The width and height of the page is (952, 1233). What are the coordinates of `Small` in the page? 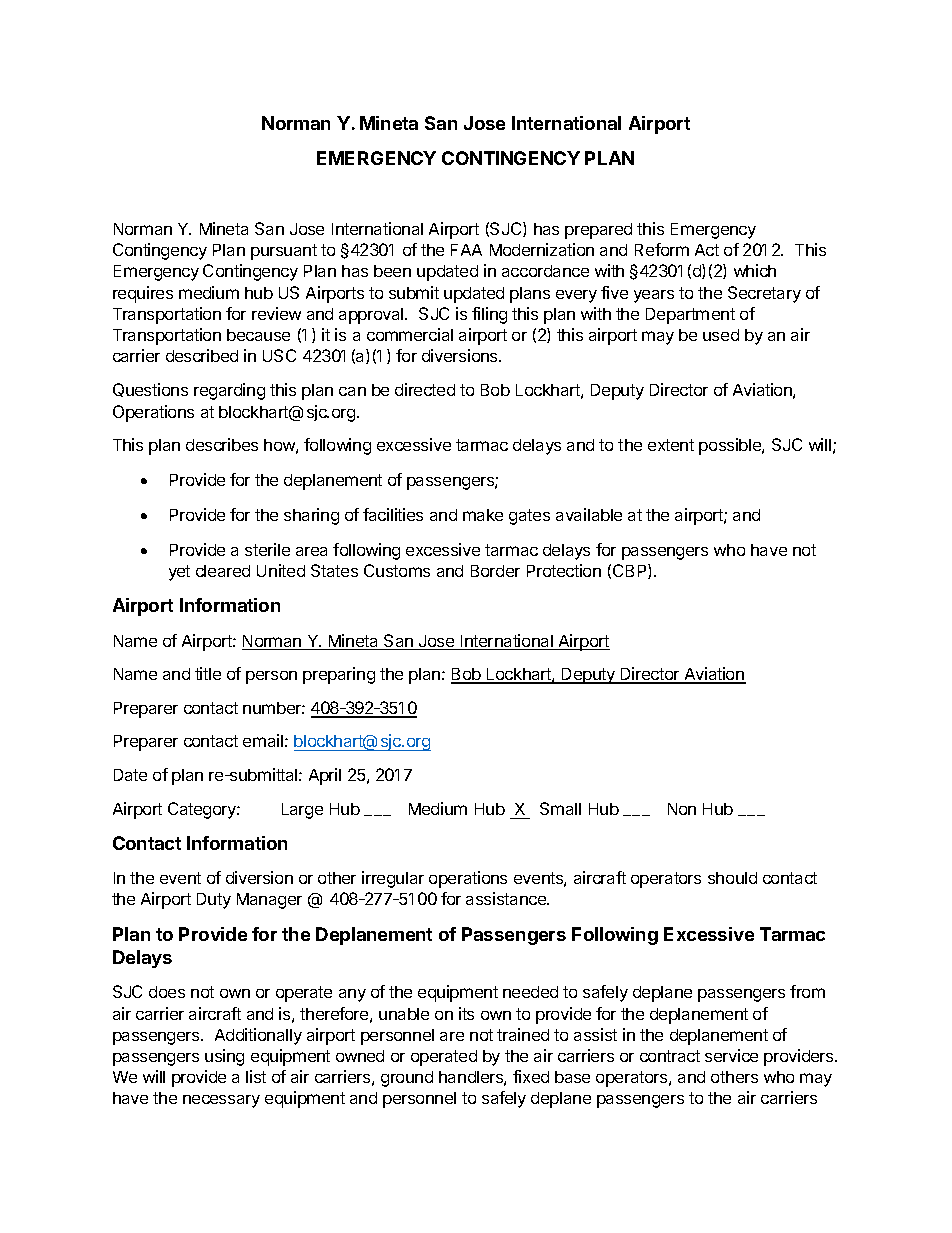 It's located at (560, 808).
